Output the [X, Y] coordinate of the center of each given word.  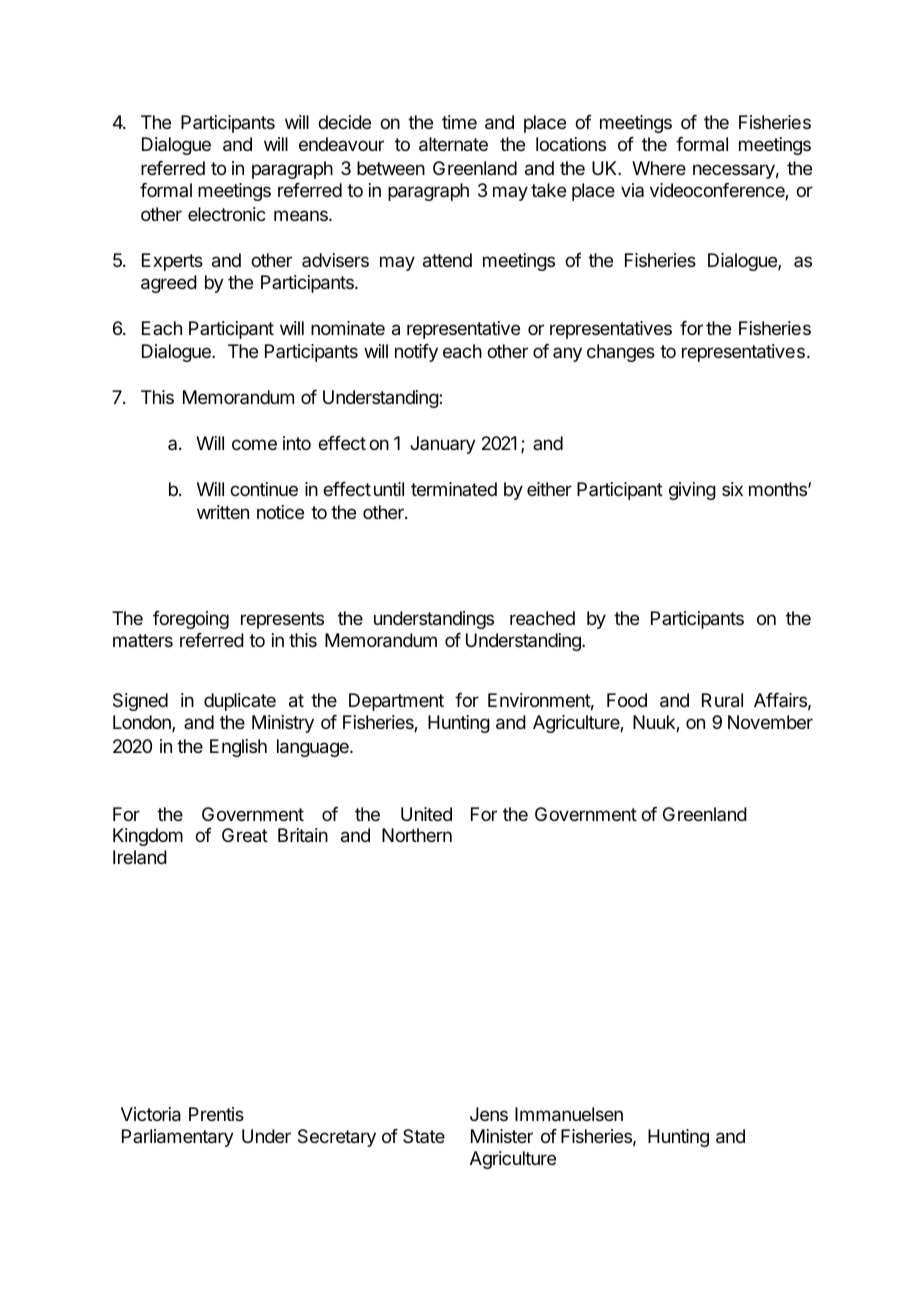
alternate [453, 144]
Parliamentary [178, 1138]
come [254, 444]
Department [396, 702]
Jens [489, 1114]
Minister [502, 1136]
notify [416, 353]
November [770, 722]
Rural [722, 700]
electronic [227, 214]
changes [621, 353]
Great [245, 835]
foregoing [191, 620]
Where [659, 168]
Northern [417, 835]
